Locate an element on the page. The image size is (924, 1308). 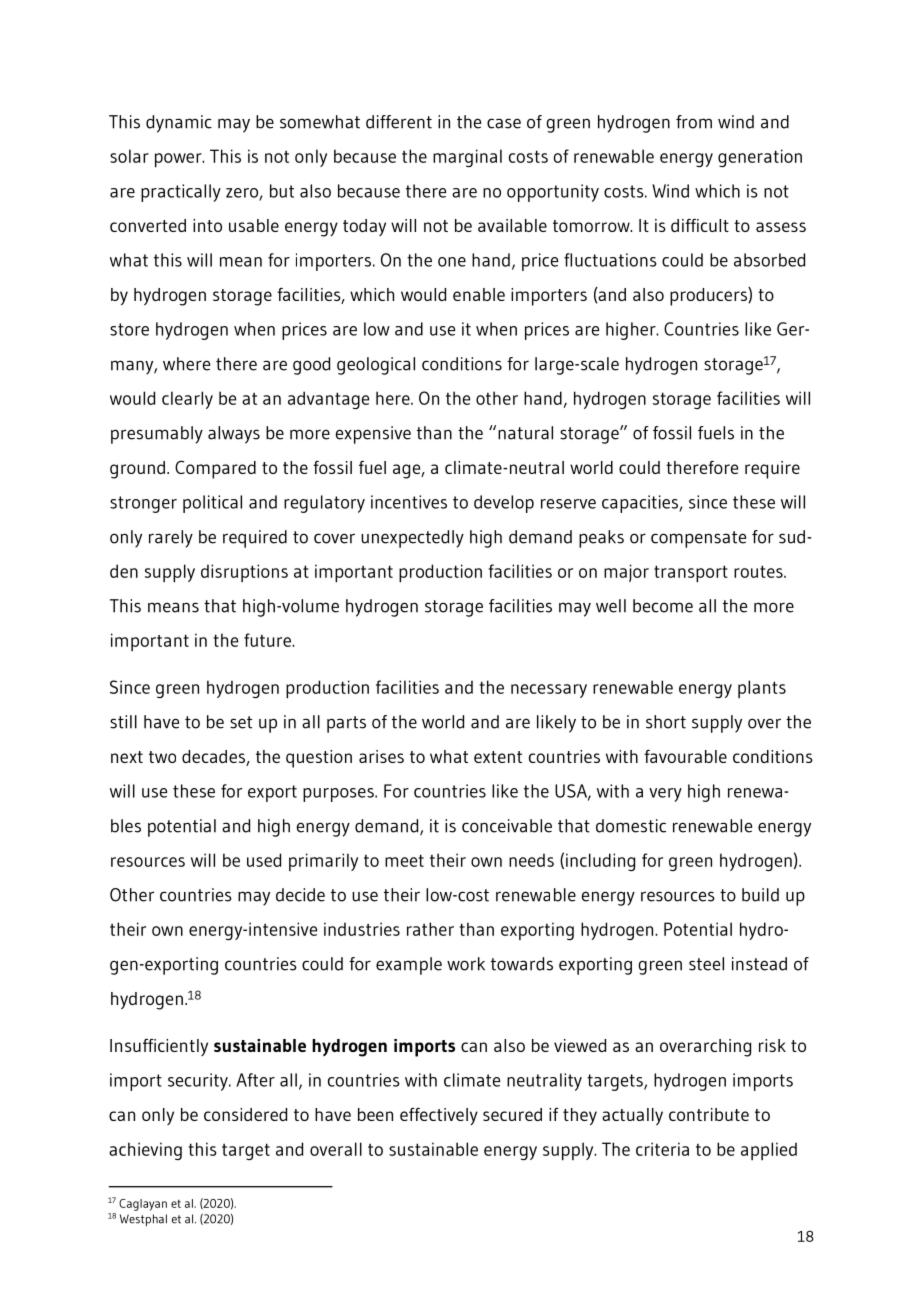
become is located at coordinates (663, 606).
